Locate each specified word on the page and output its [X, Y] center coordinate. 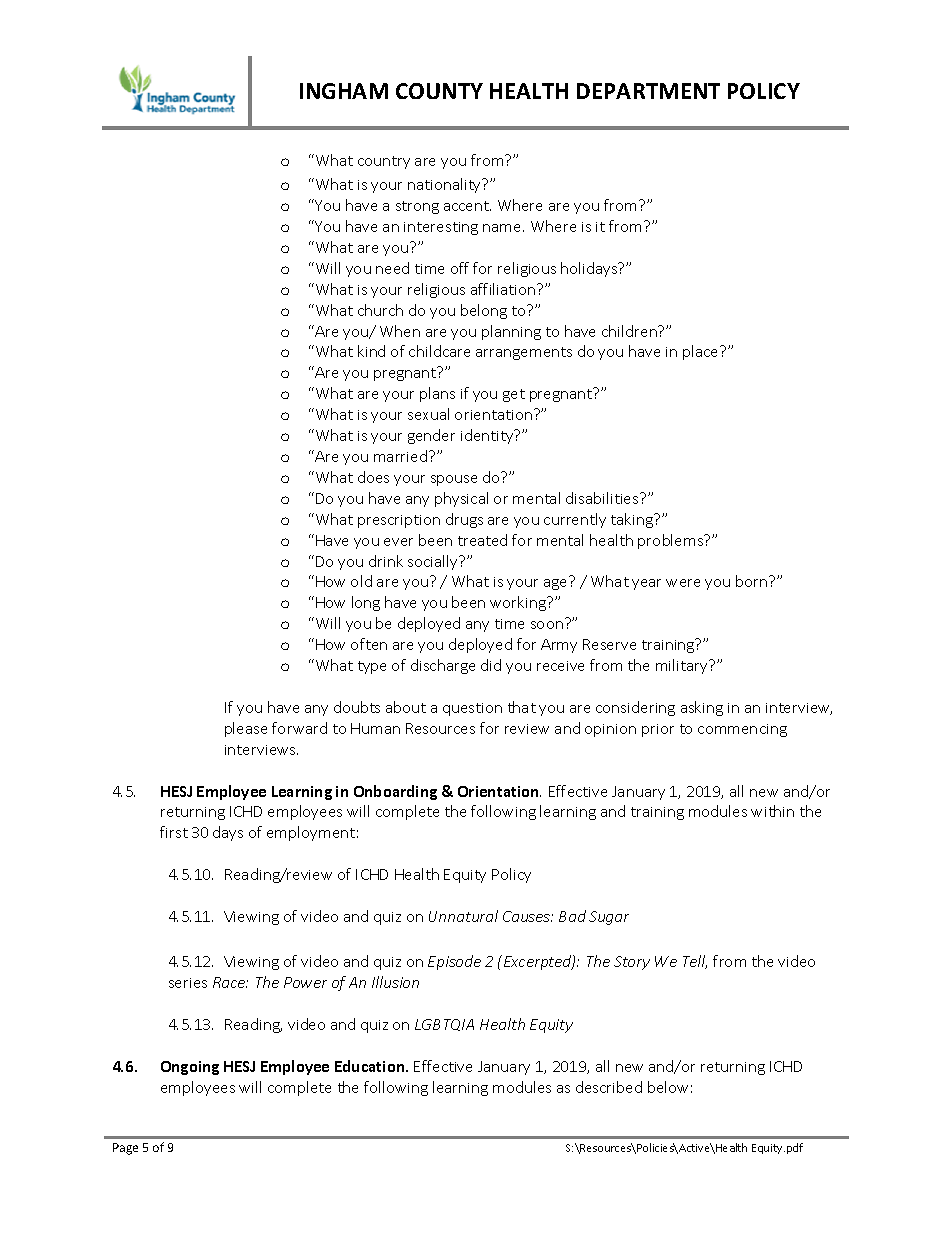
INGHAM [344, 91]
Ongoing [190, 1068]
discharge [443, 666]
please [246, 729]
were [683, 583]
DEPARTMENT [648, 91]
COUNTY [439, 91]
